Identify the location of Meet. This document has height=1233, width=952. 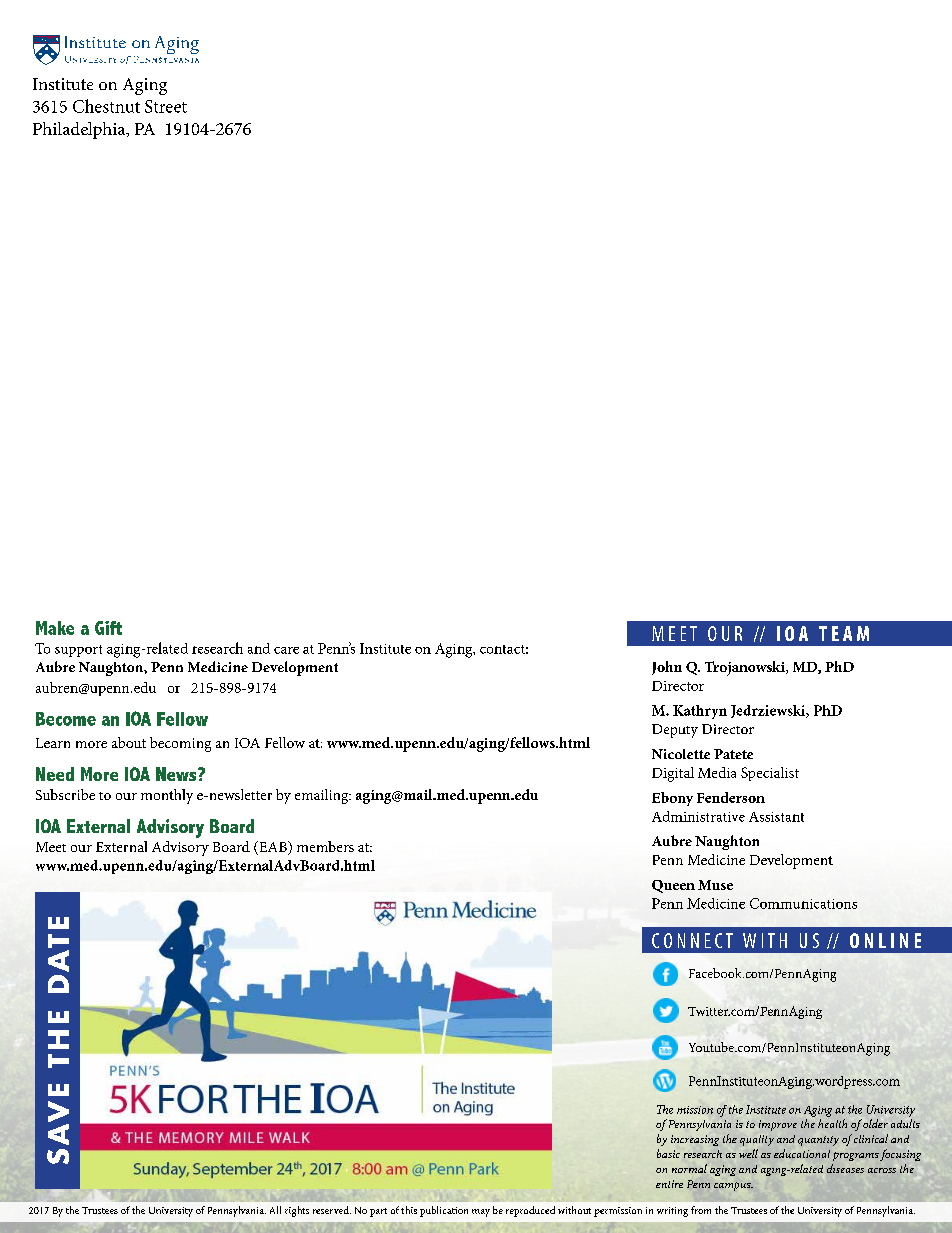
(51, 847).
